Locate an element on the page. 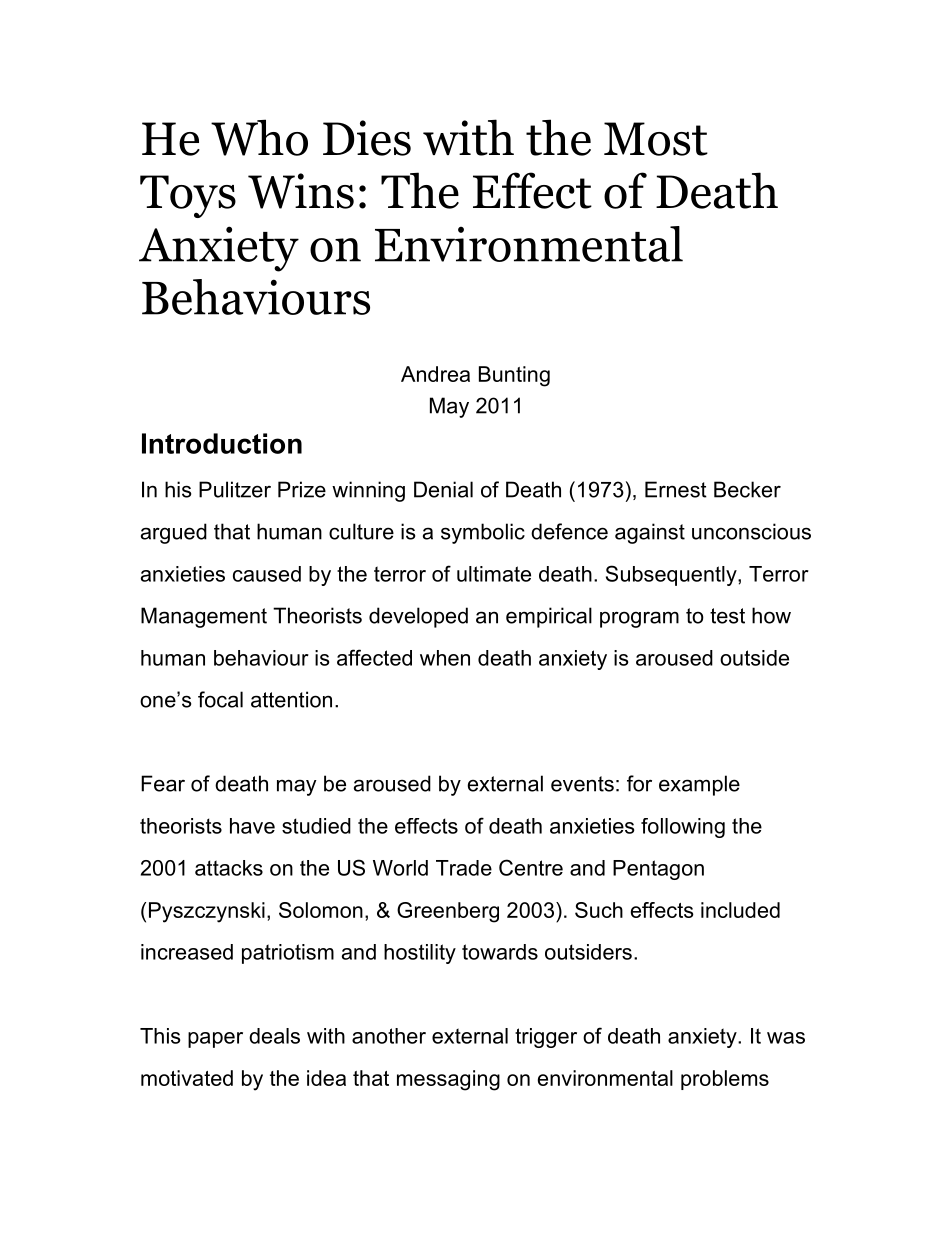  Who is located at coordinates (259, 137).
